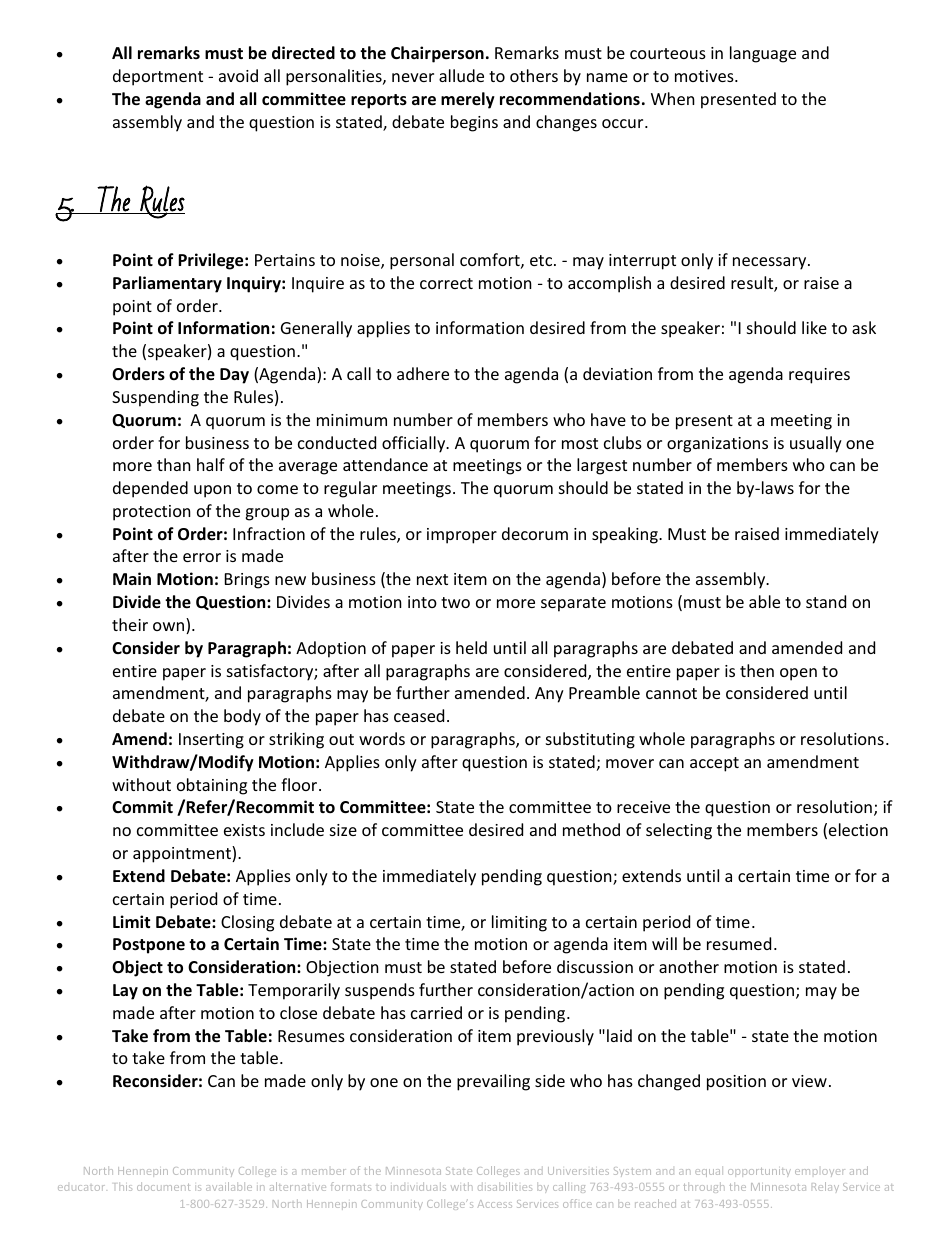 The image size is (952, 1233). Describe the element at coordinates (714, 764) in the page. I see `accept` at that location.
